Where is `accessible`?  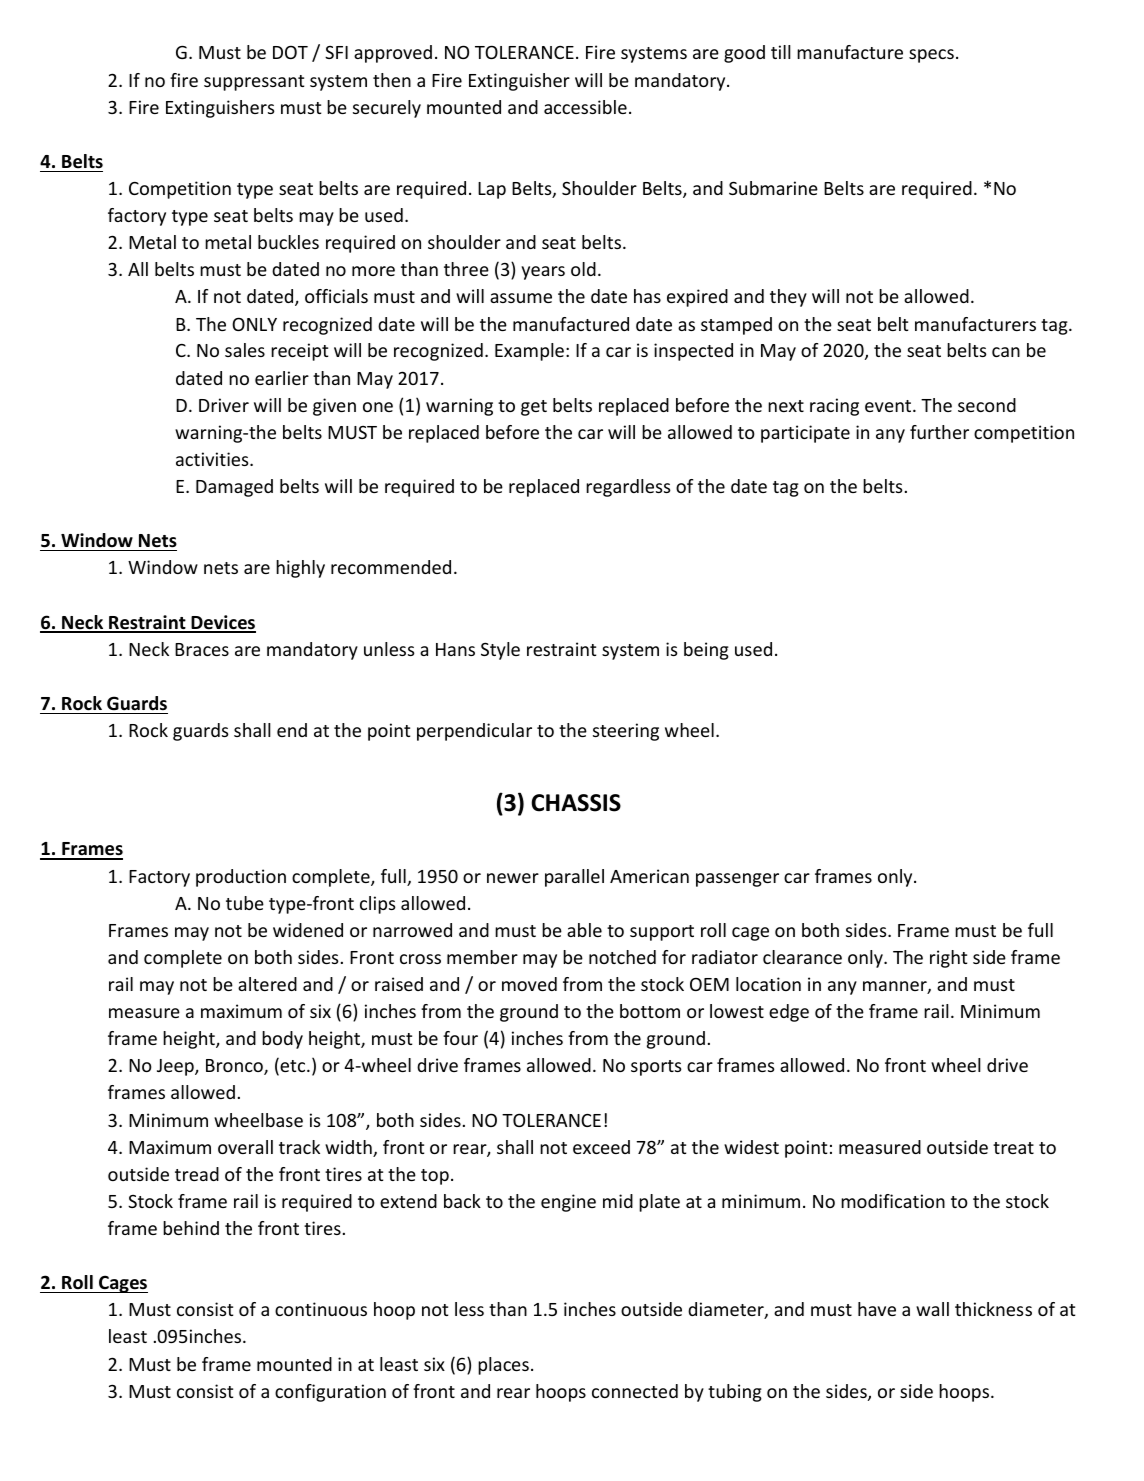
accessible is located at coordinates (585, 107).
